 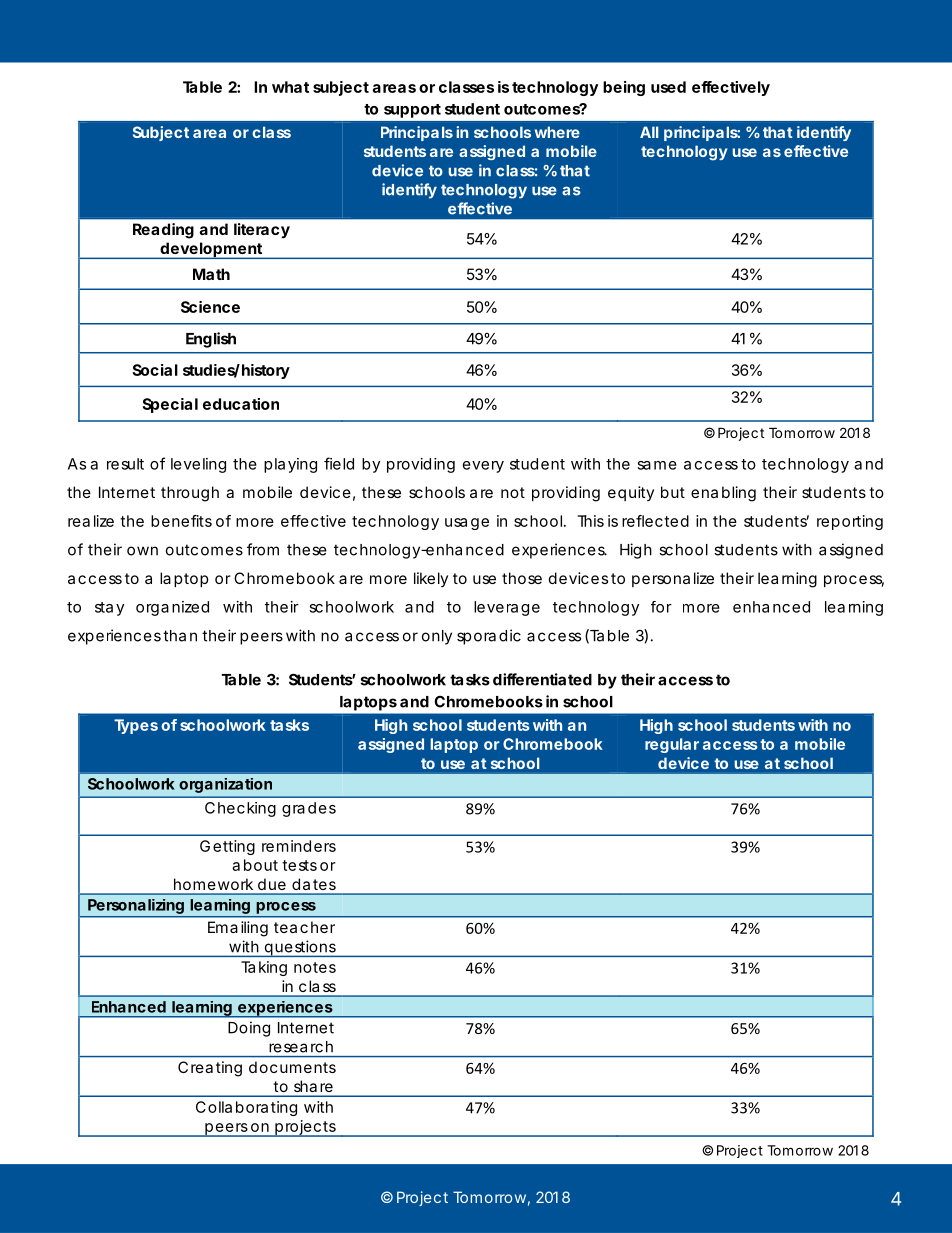 I want to click on tests, so click(x=299, y=865).
